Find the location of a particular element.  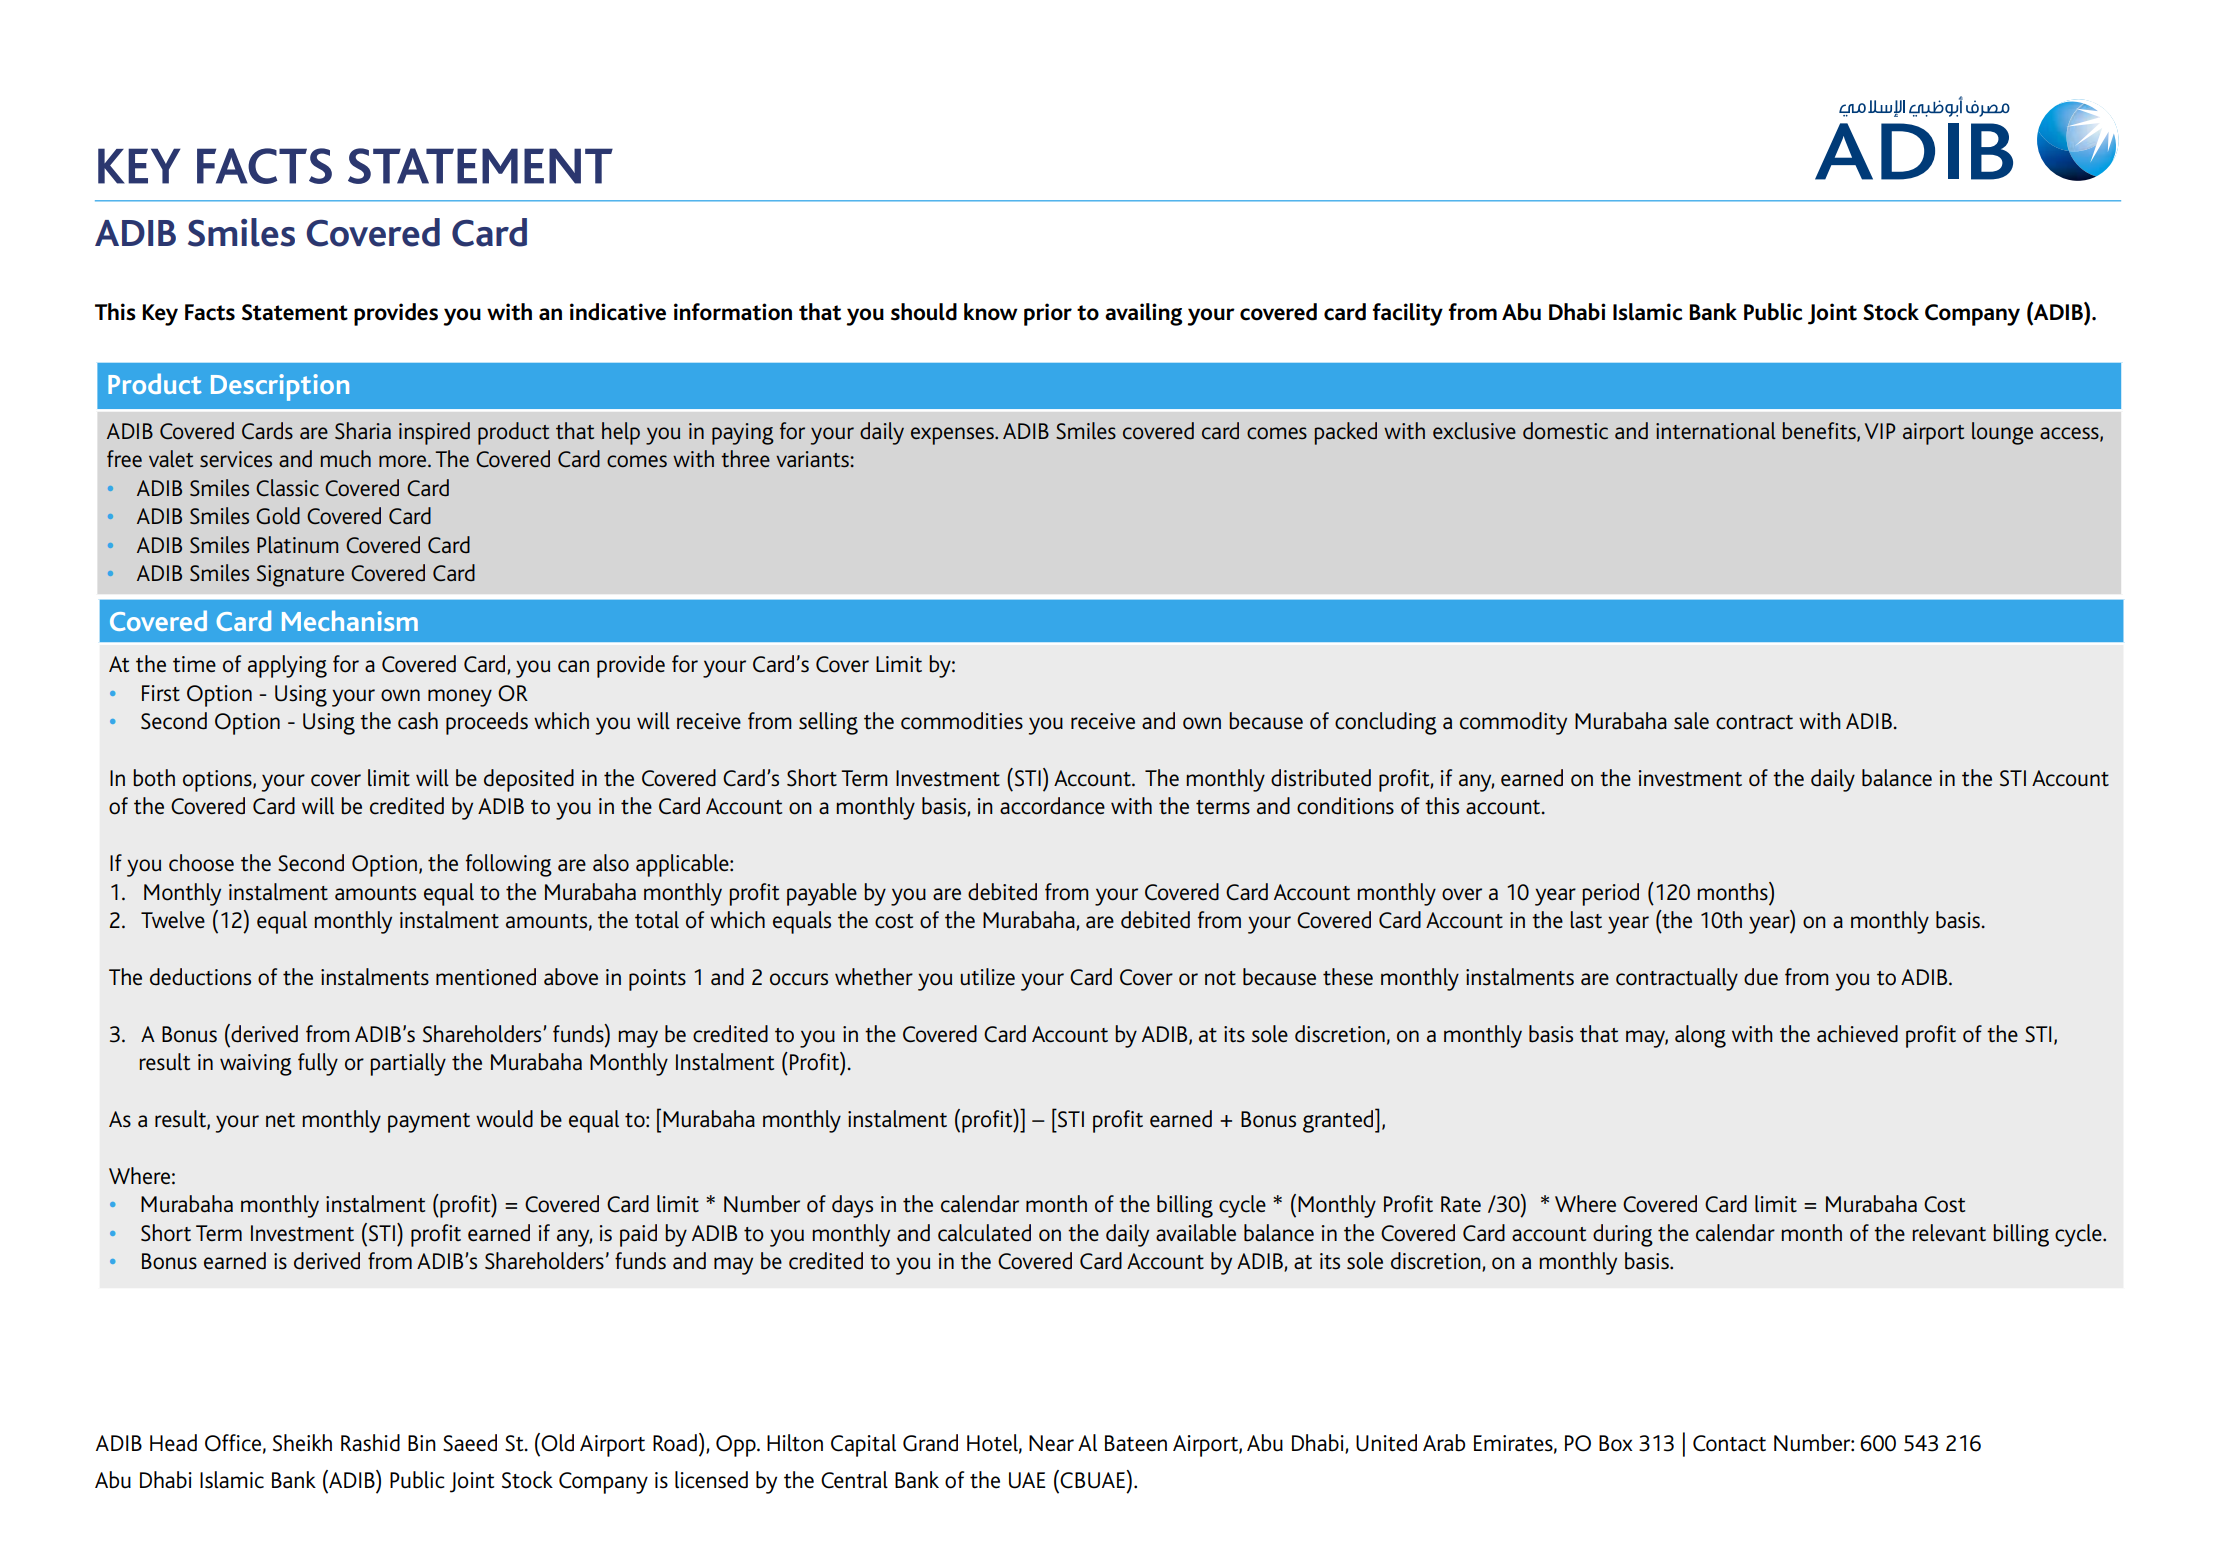

fully is located at coordinates (318, 1064).
